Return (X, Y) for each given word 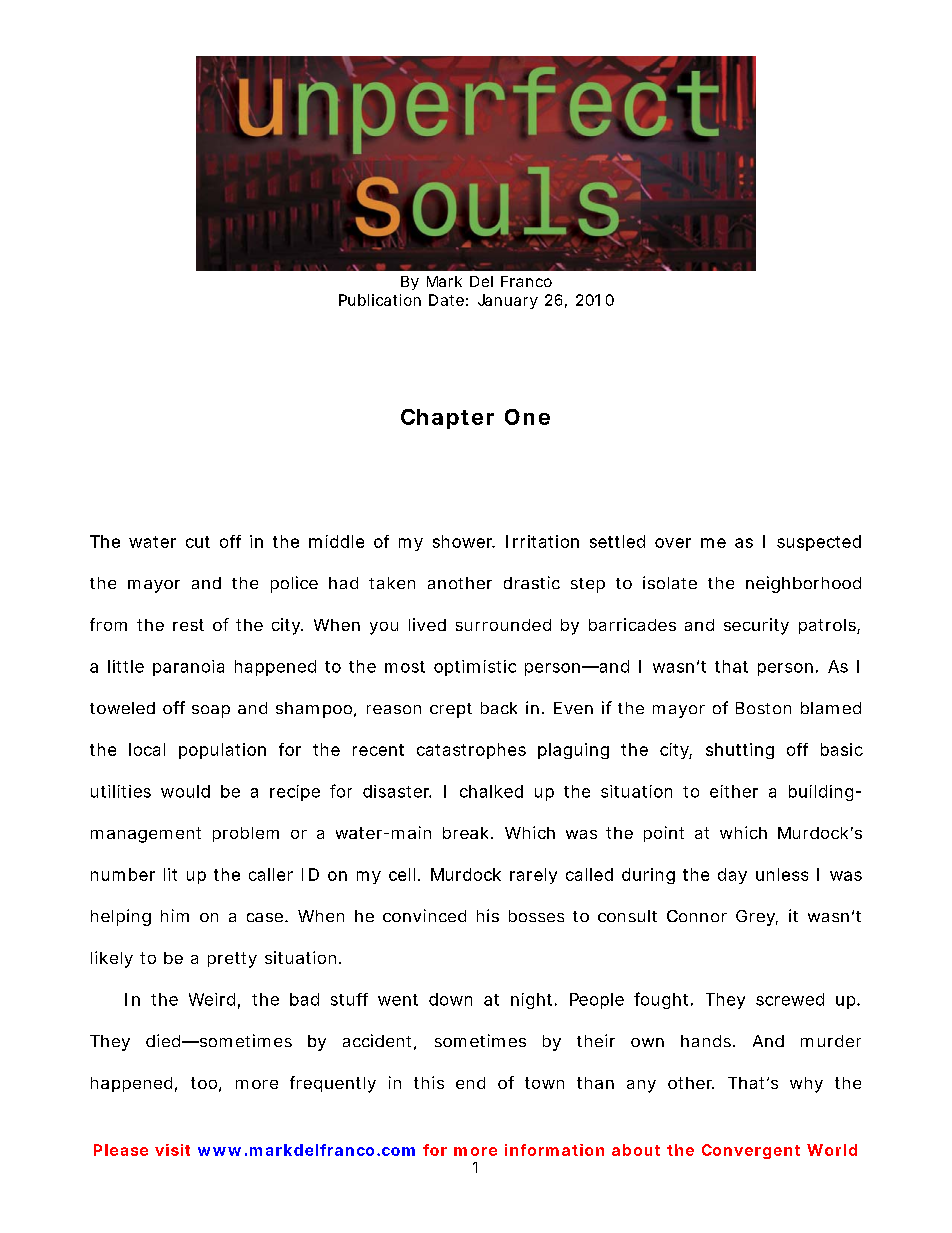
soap (211, 711)
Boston (763, 708)
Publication (380, 300)
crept (451, 710)
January (508, 301)
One (527, 417)
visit (172, 1150)
